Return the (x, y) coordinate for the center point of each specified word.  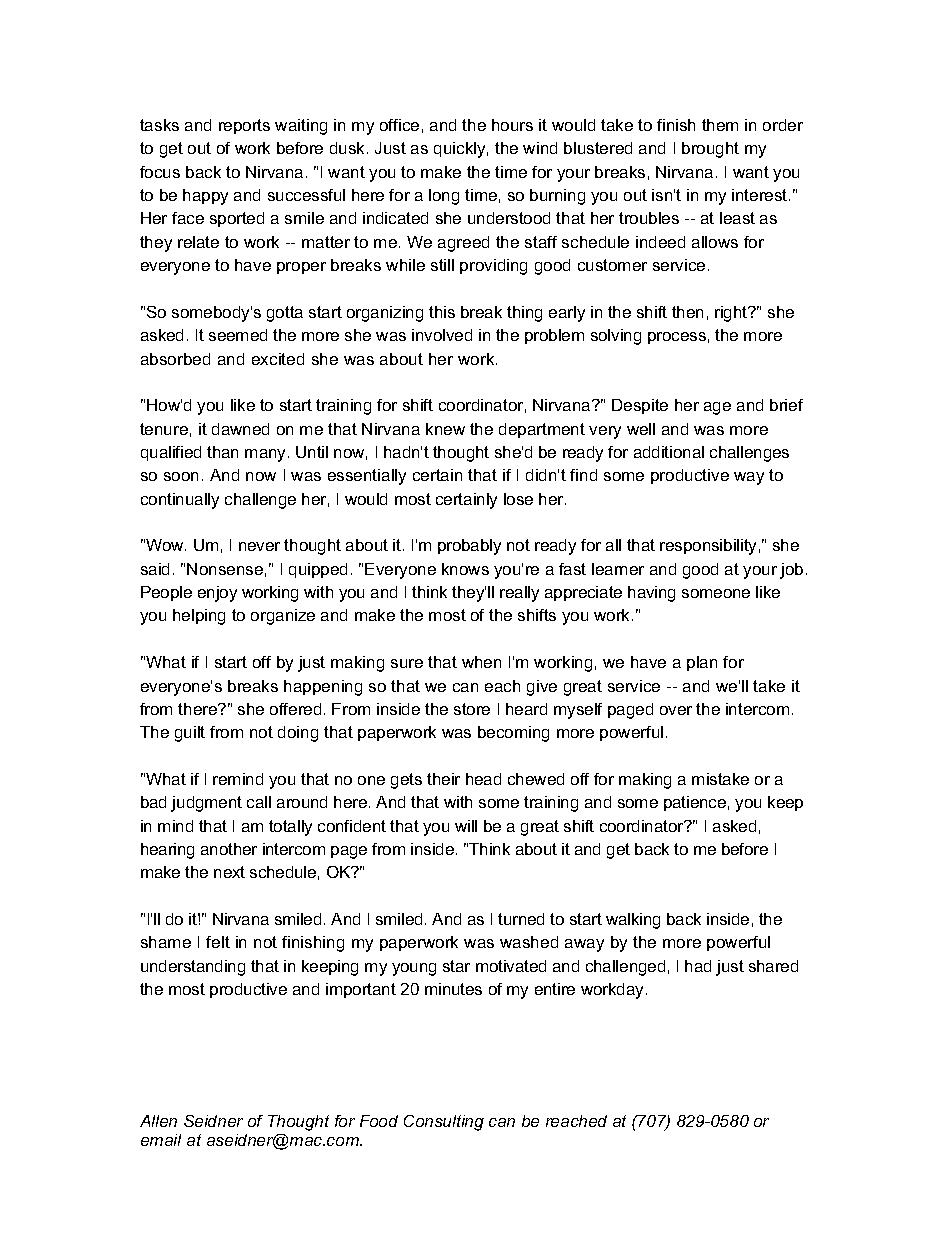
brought (710, 150)
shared (773, 966)
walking (633, 921)
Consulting (444, 1123)
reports (244, 126)
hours (512, 125)
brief (786, 405)
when (481, 662)
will (466, 826)
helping (199, 617)
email (161, 1140)
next (229, 872)
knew (445, 429)
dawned (240, 429)
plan (702, 663)
